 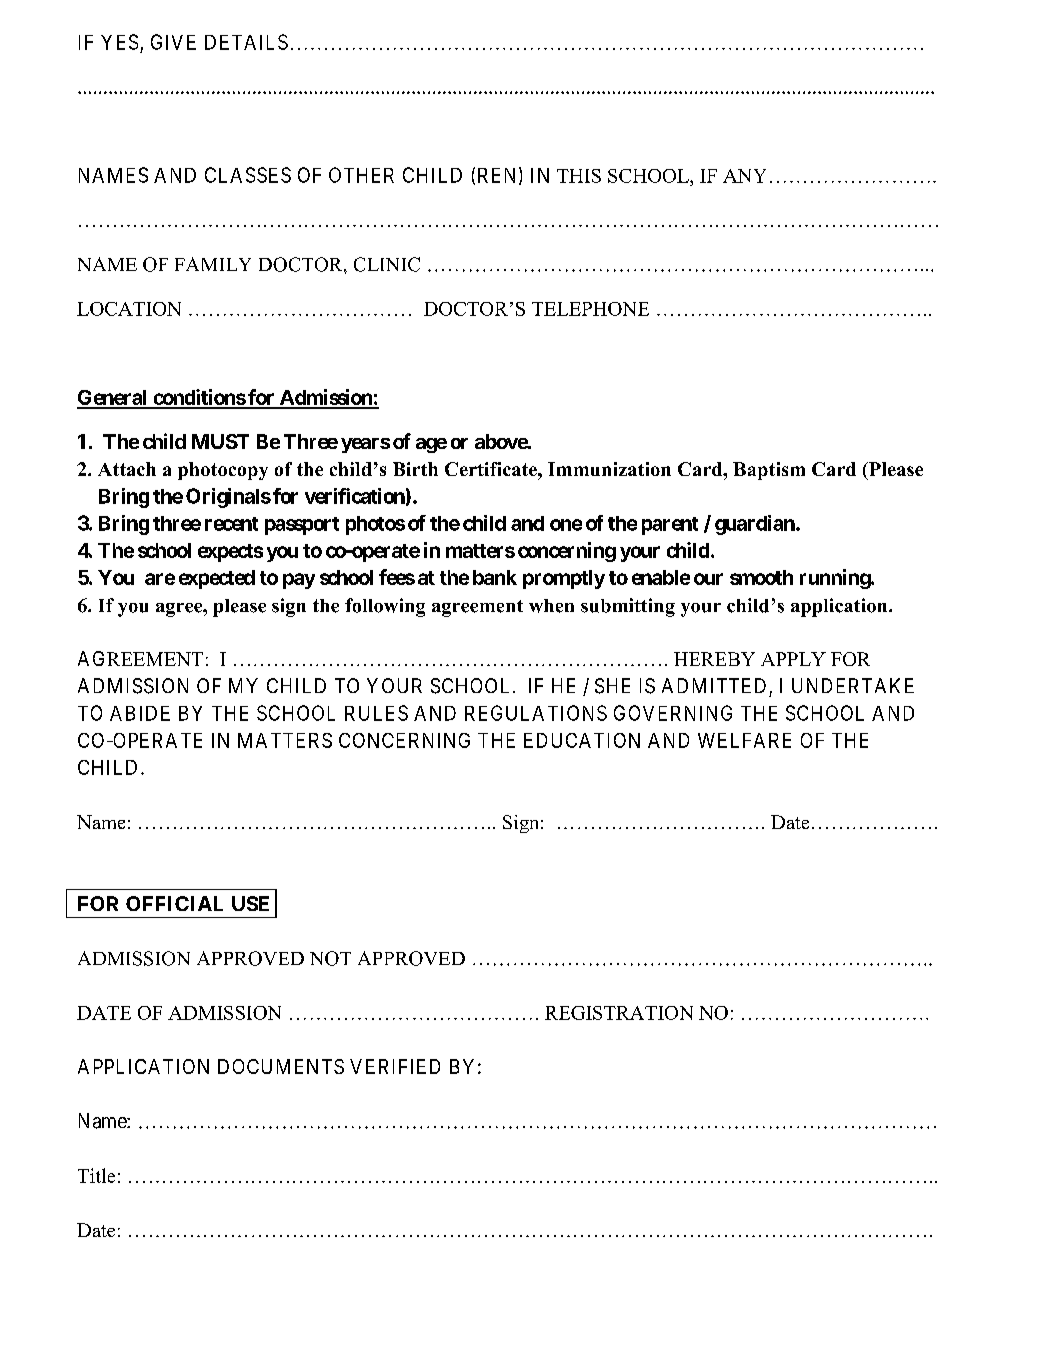 I want to click on VERIFIED, so click(x=395, y=1066).
